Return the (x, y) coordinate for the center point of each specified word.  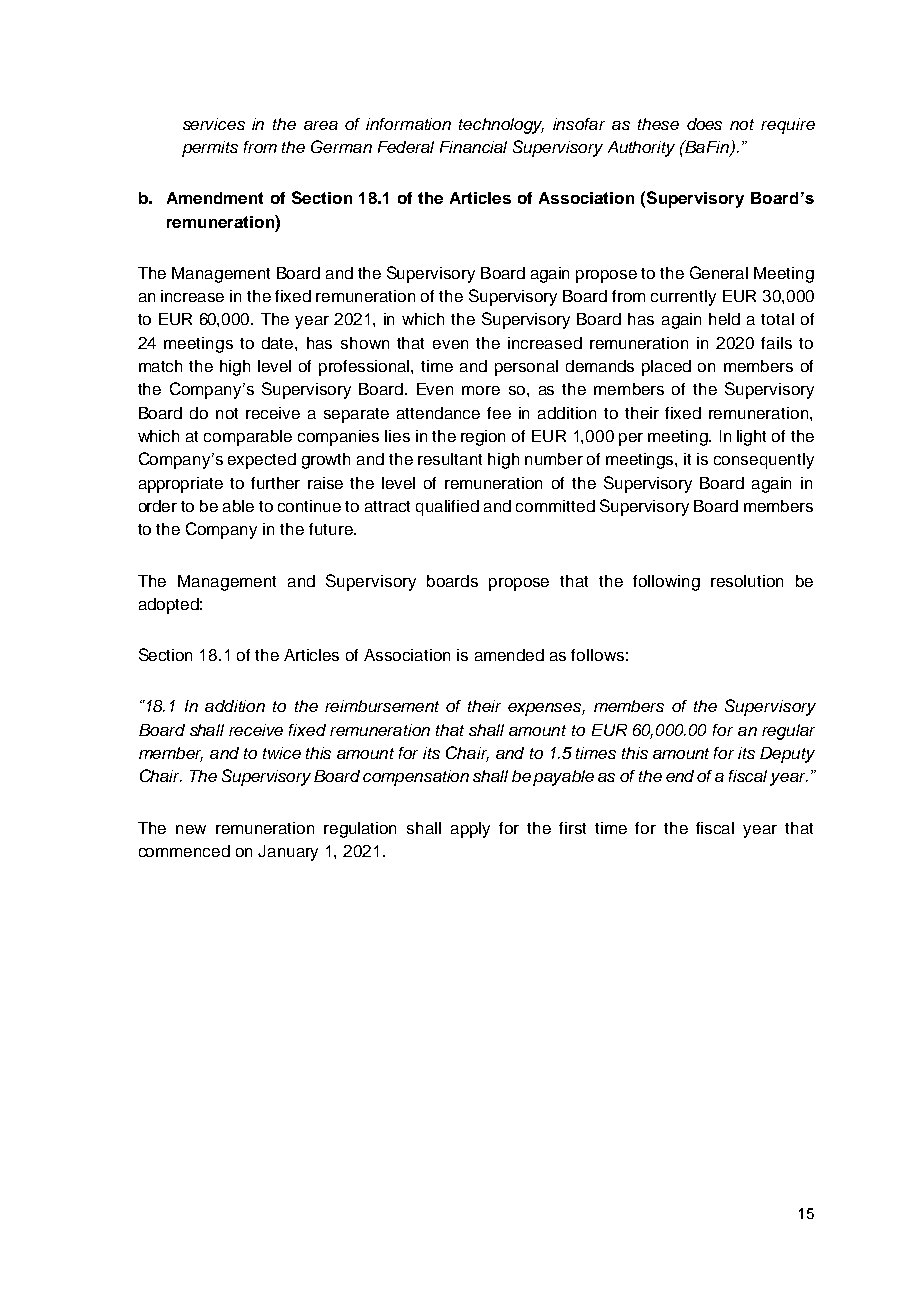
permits (210, 149)
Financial (473, 147)
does (704, 124)
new (191, 829)
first (572, 828)
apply (470, 830)
